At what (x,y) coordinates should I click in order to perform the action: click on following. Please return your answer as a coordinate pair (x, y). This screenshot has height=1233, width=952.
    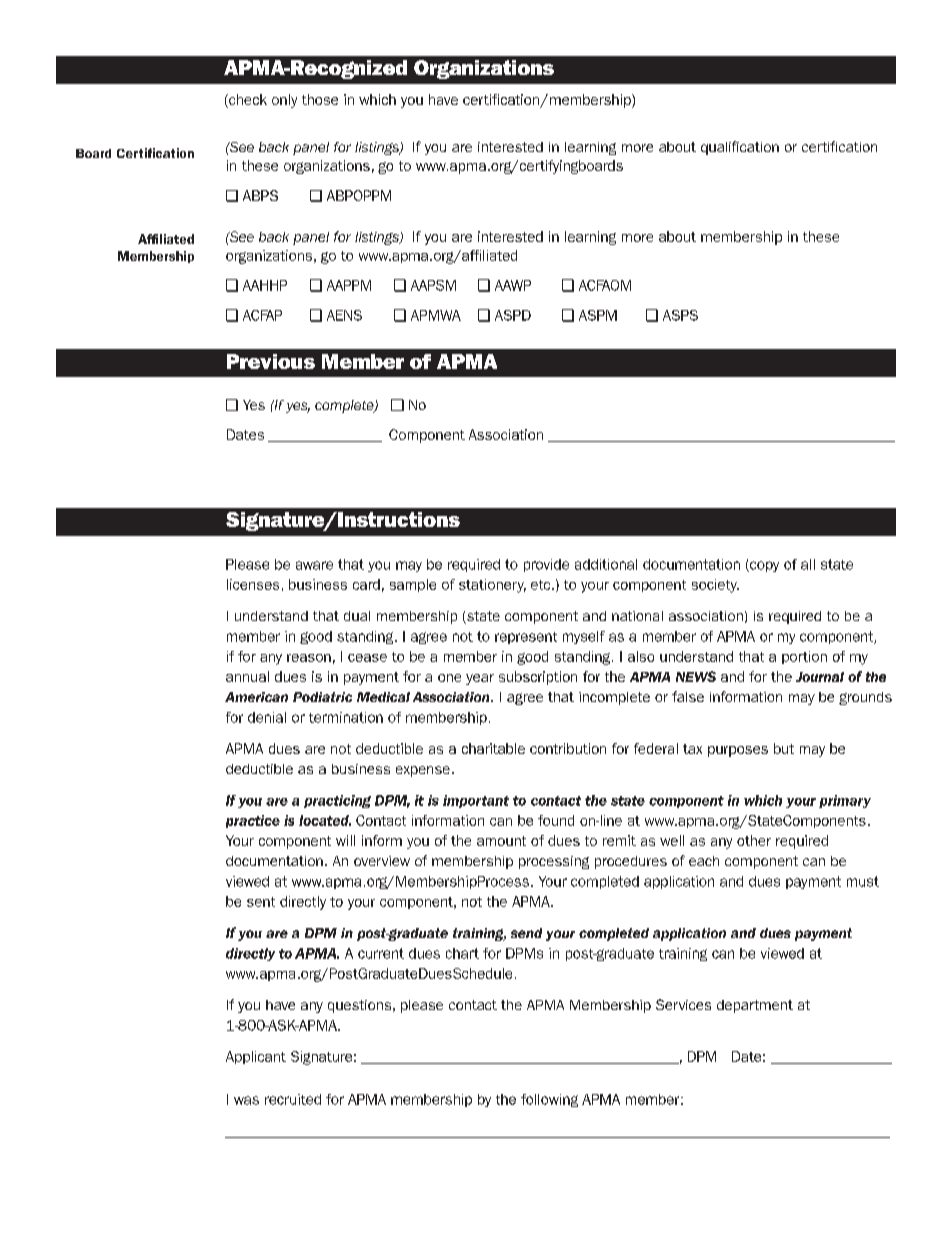
    Looking at the image, I should click on (549, 1100).
